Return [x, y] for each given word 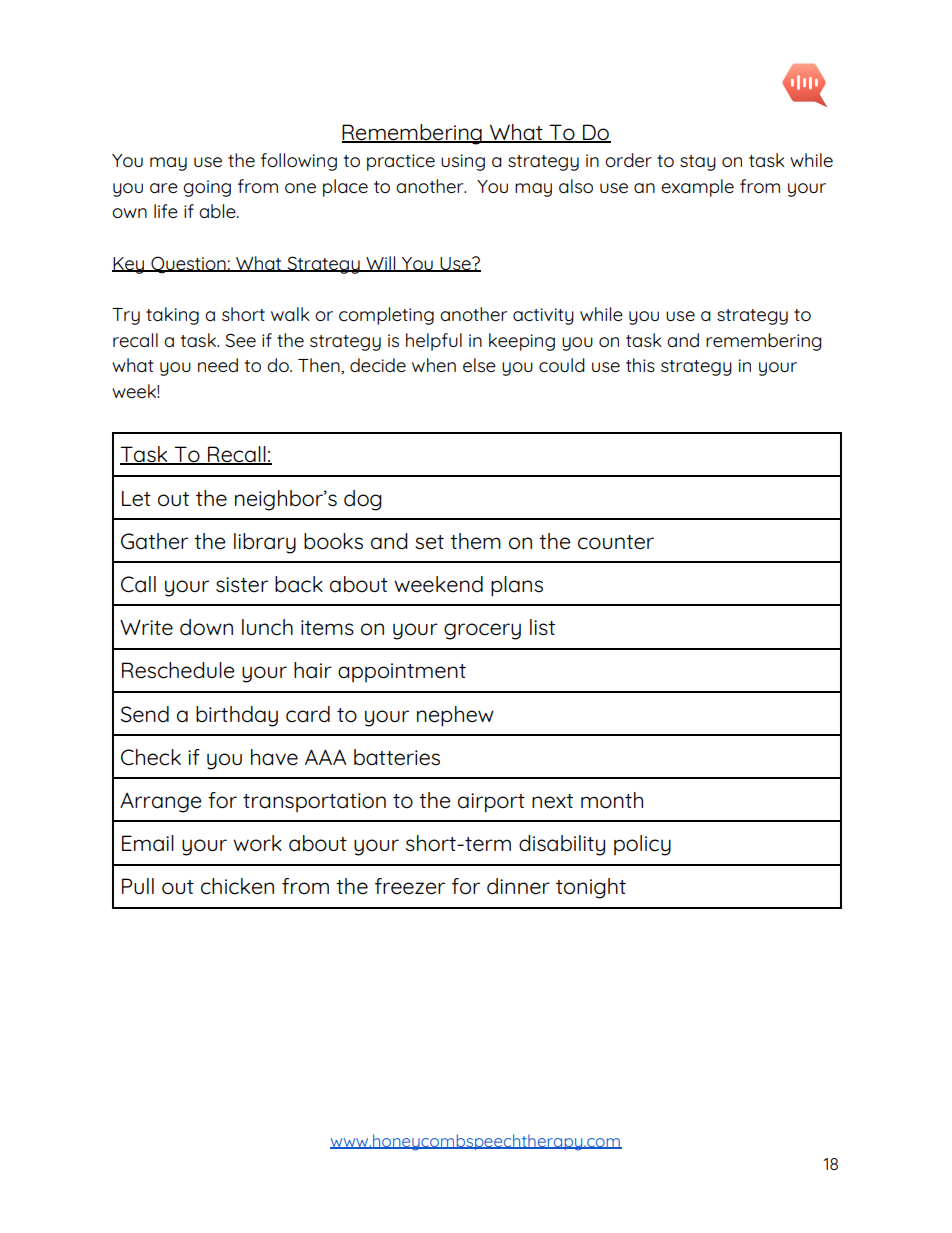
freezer [410, 886]
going [207, 188]
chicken [237, 886]
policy [642, 845]
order [628, 160]
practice [401, 162]
